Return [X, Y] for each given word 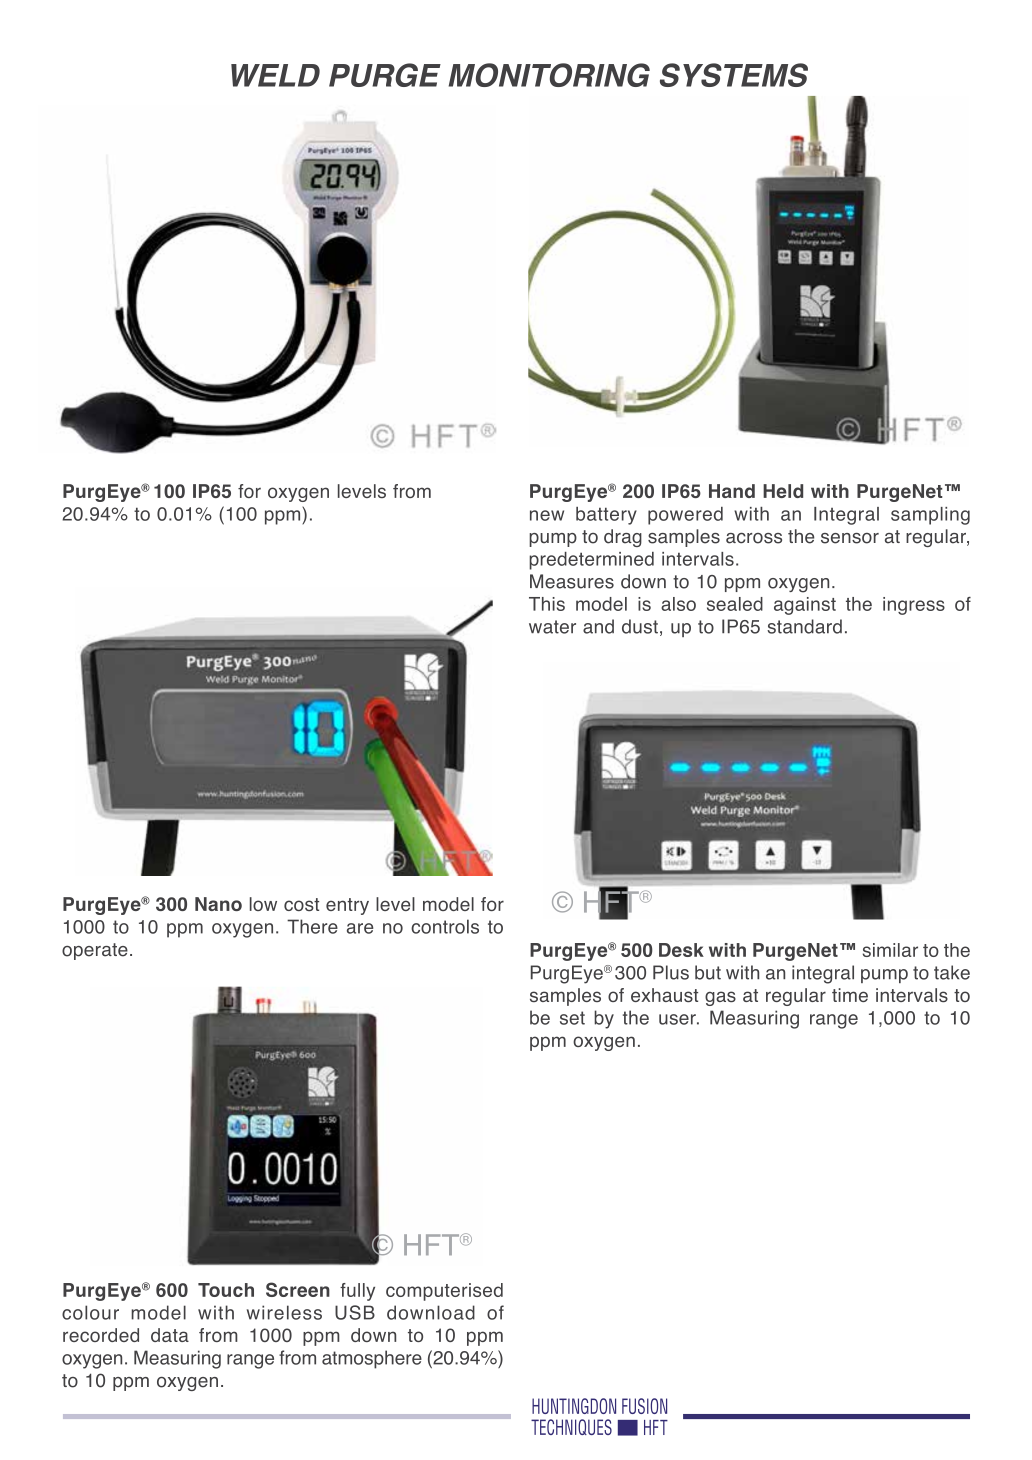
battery [606, 516]
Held [783, 491]
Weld [275, 75]
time [850, 995]
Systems [734, 75]
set [572, 1018]
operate [95, 951]
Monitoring [549, 75]
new [547, 515]
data [170, 1335]
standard [804, 626]
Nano [218, 904]
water [552, 627]
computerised [444, 1292]
